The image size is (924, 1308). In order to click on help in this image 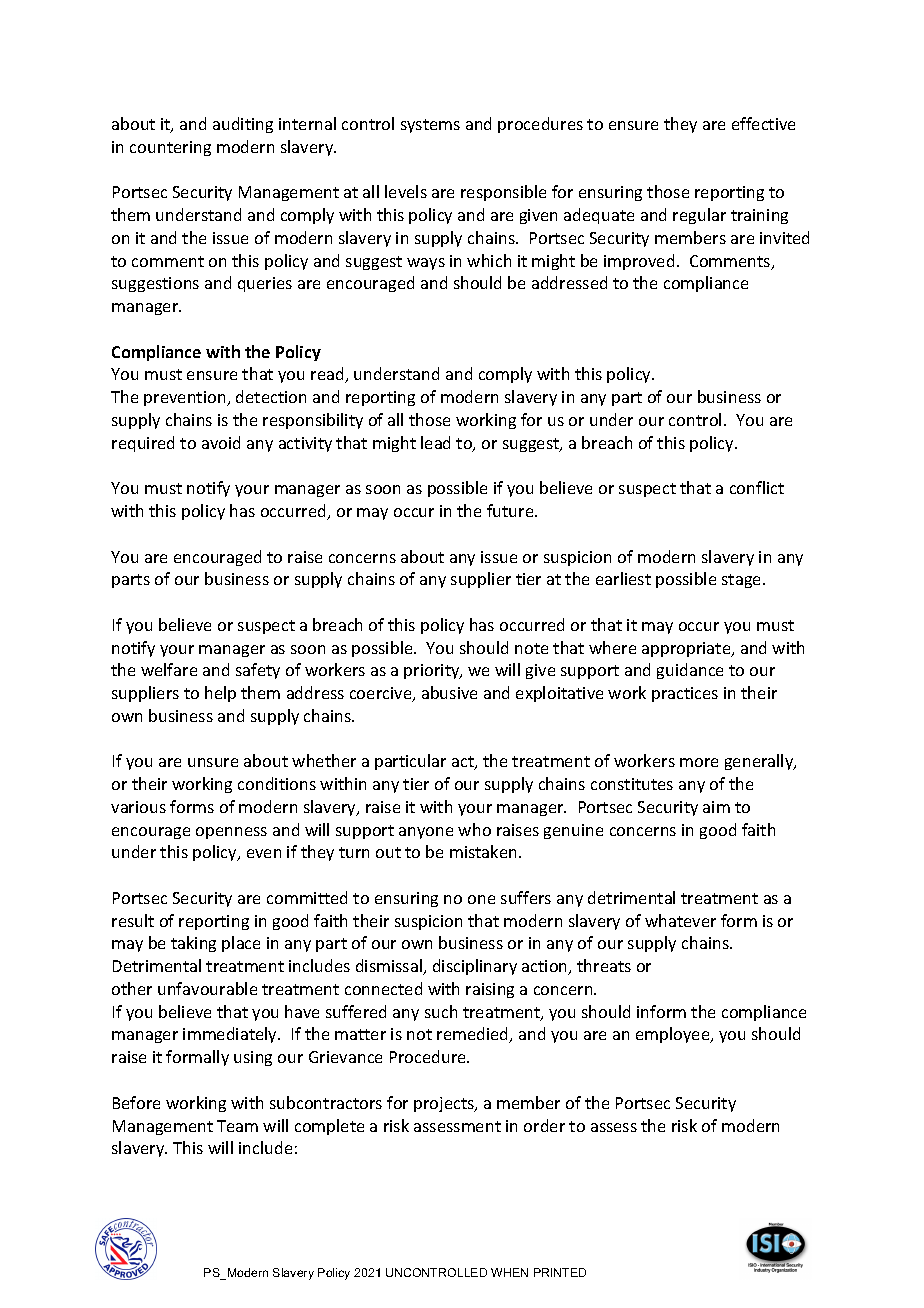, I will do `click(220, 694)`.
